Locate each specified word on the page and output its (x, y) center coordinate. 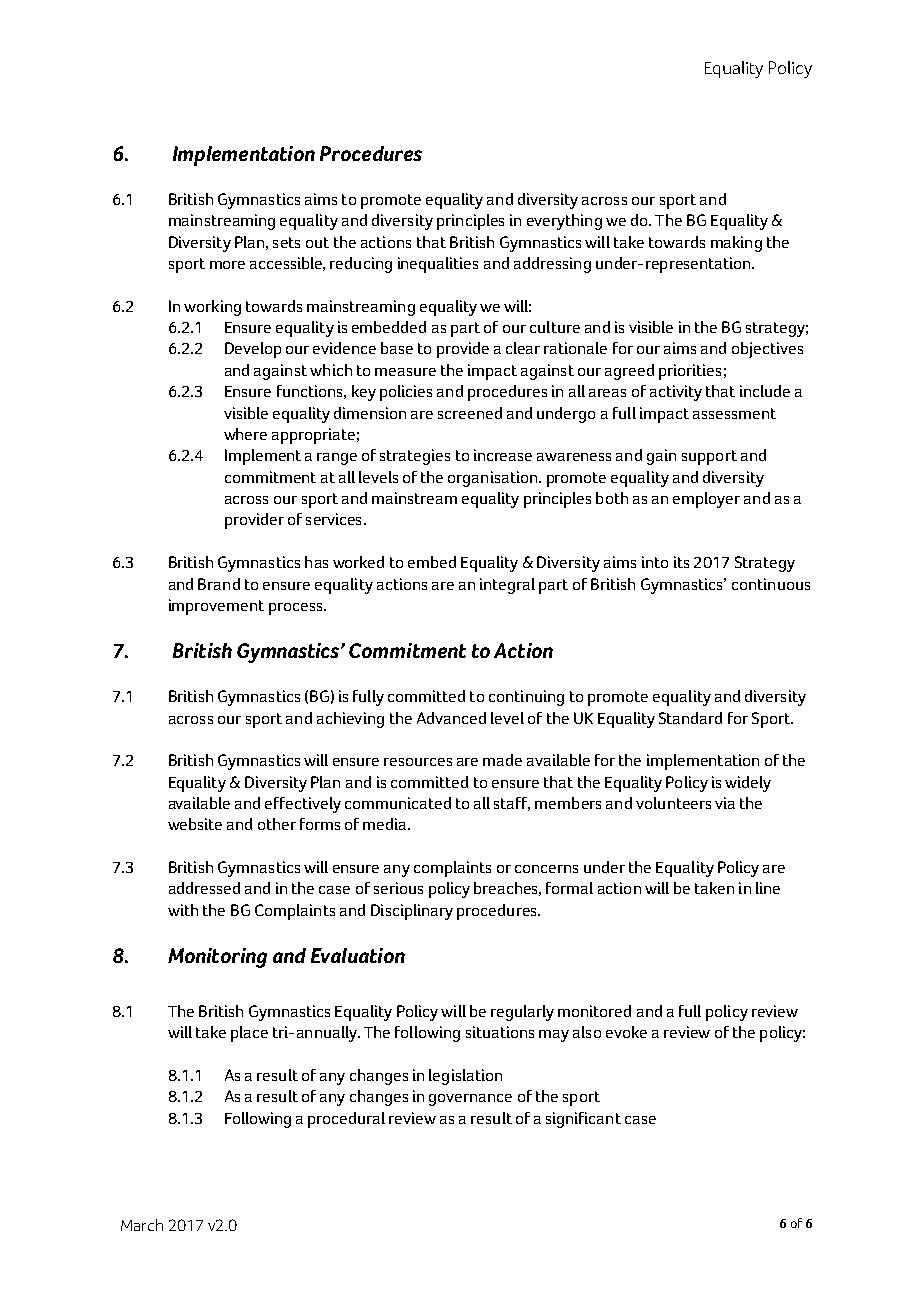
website (195, 824)
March (142, 1225)
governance (470, 1100)
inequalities (438, 265)
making (736, 244)
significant (583, 1120)
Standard (690, 718)
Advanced (451, 718)
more (227, 265)
